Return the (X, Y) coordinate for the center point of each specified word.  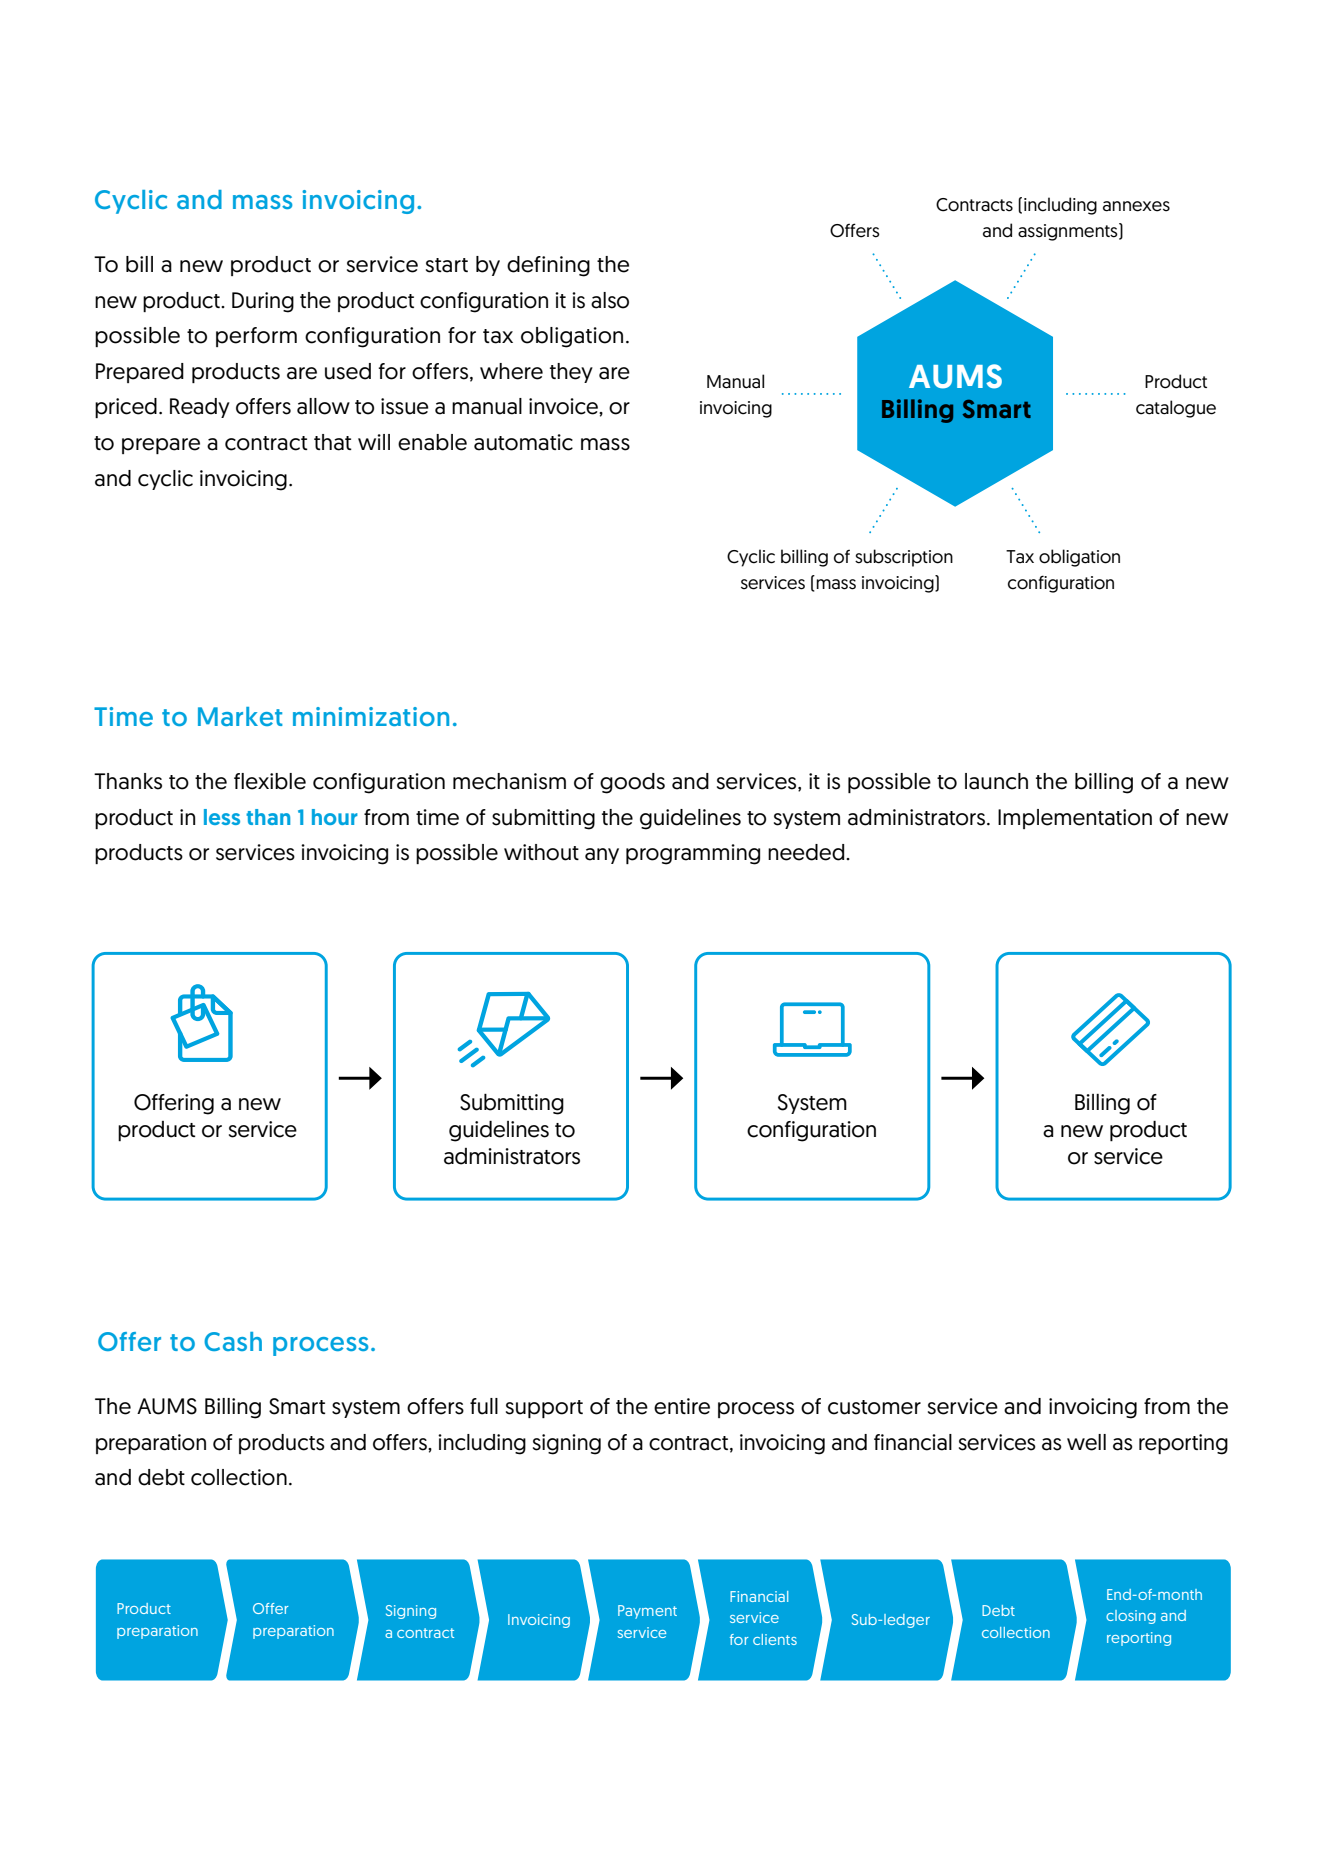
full (484, 1406)
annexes (1136, 206)
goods (632, 783)
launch (996, 781)
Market (240, 716)
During (263, 302)
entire (682, 1406)
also (610, 300)
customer (874, 1407)
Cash (233, 1341)
